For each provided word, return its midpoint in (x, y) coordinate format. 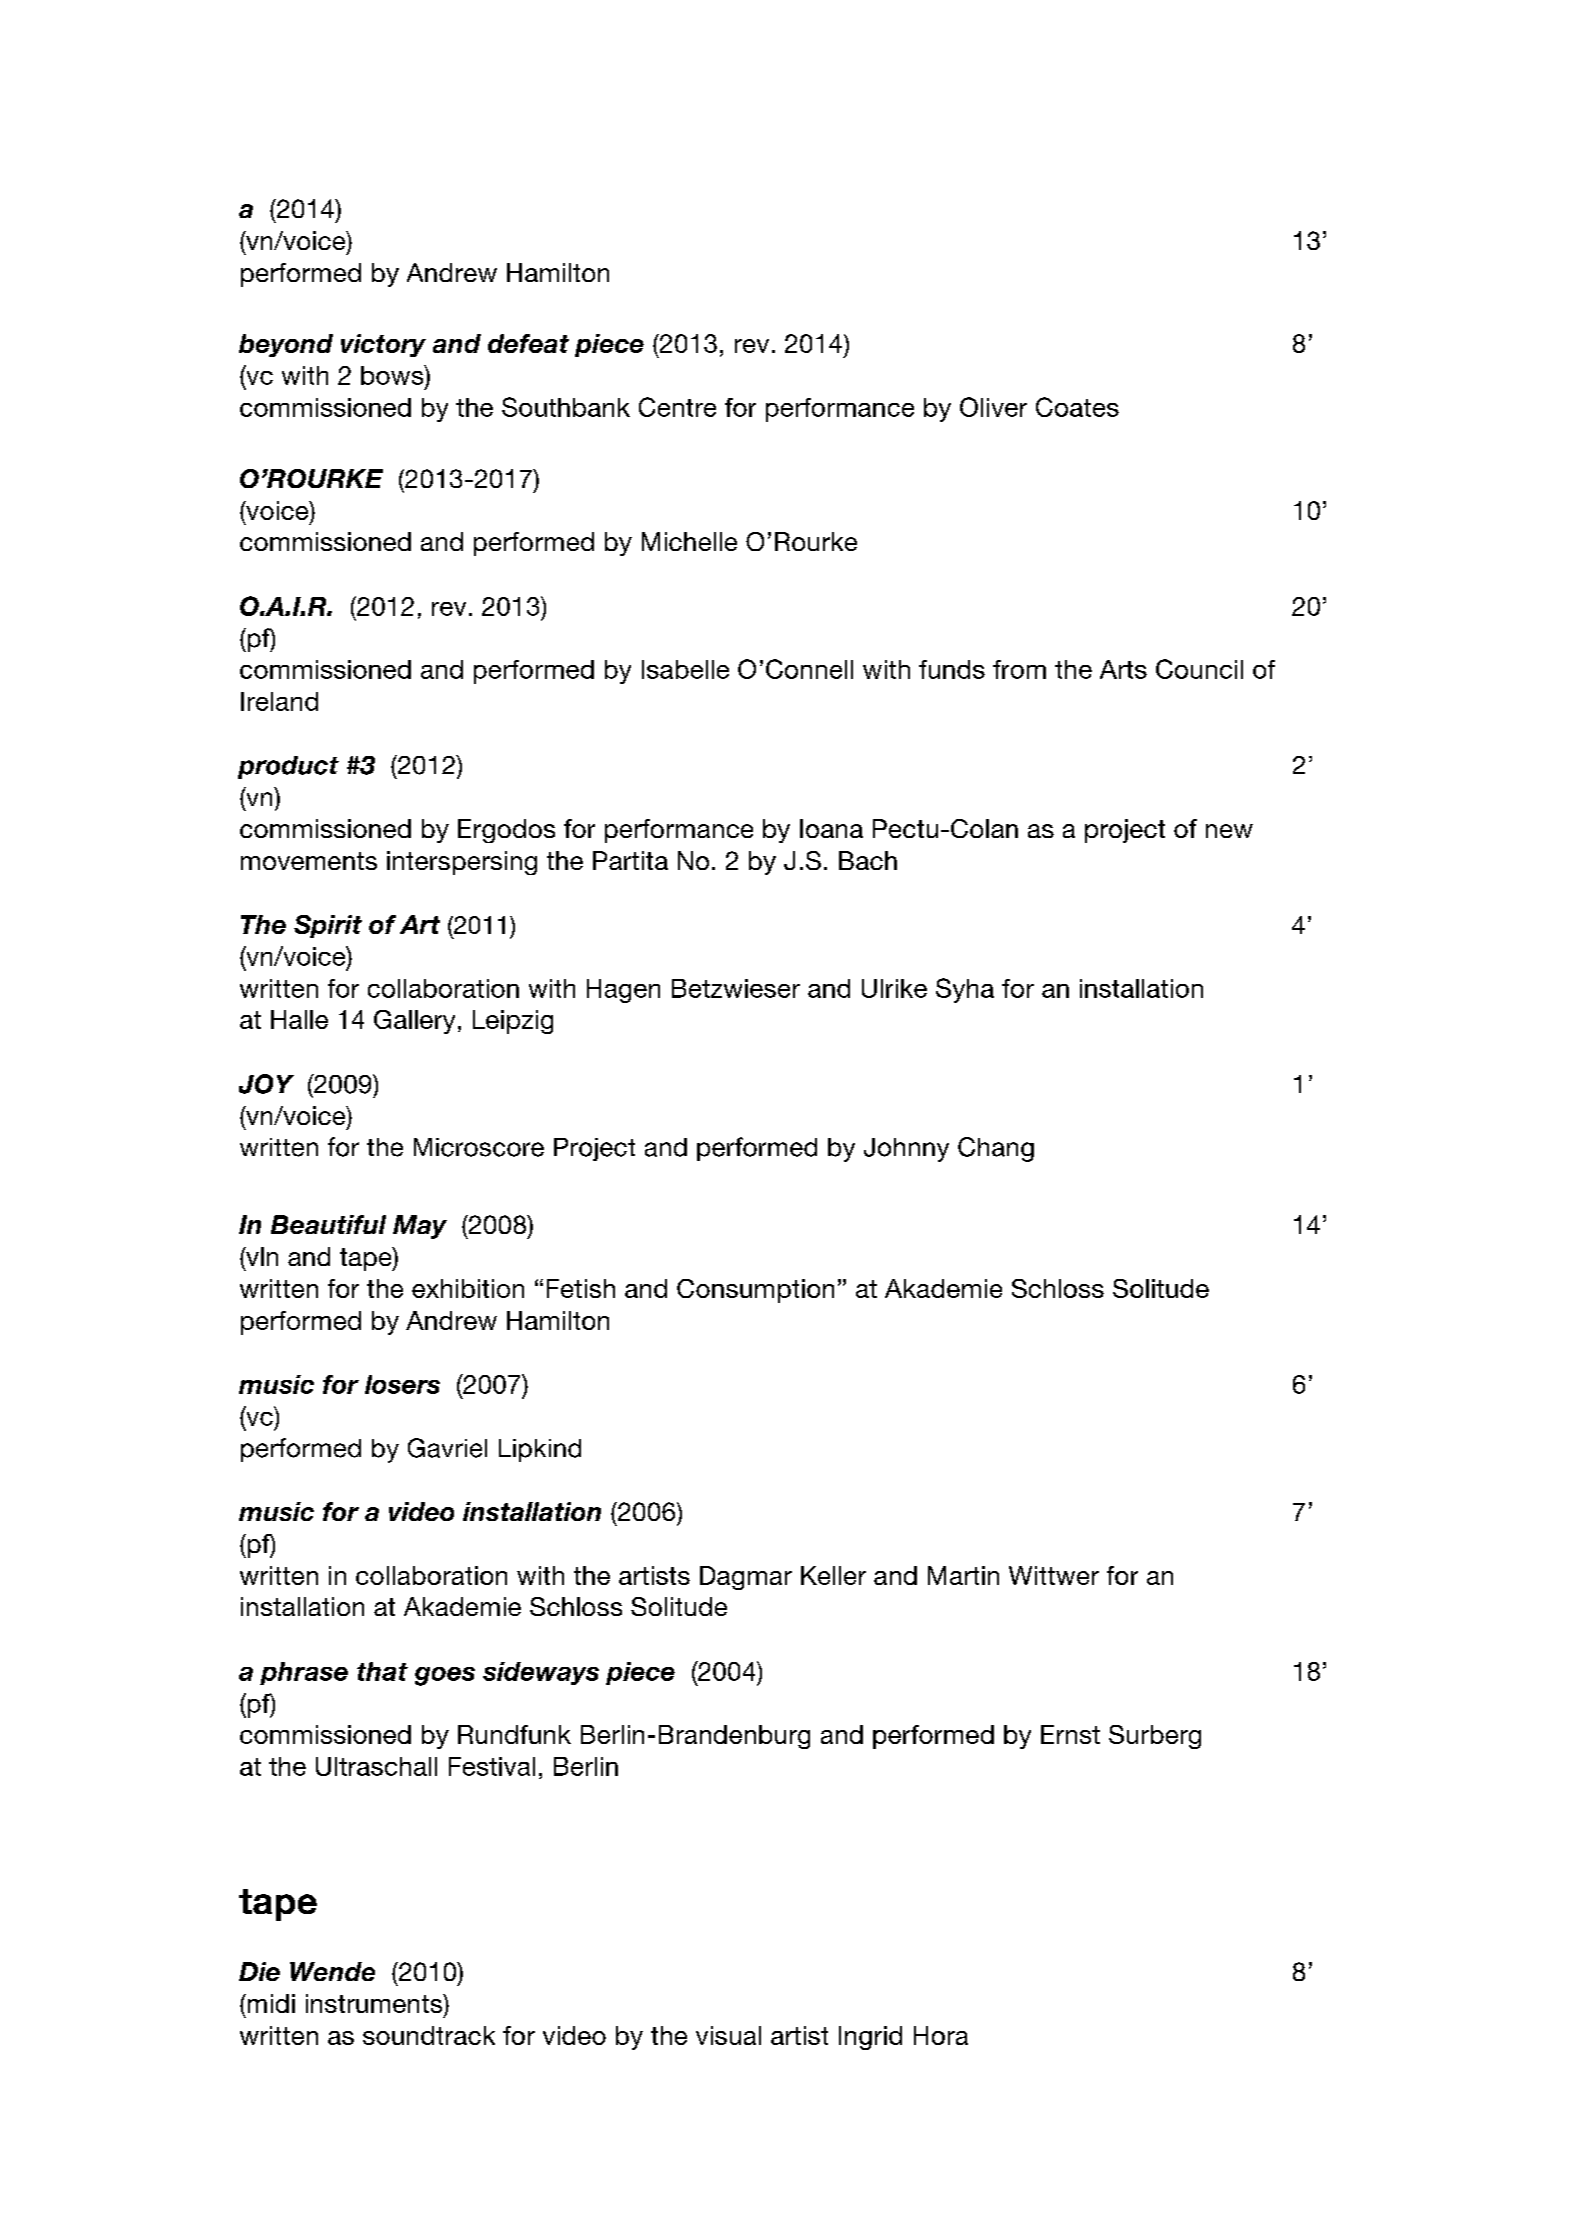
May (420, 1227)
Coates (1077, 407)
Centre (677, 407)
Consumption (755, 1291)
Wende (332, 1971)
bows (393, 375)
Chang (996, 1149)
